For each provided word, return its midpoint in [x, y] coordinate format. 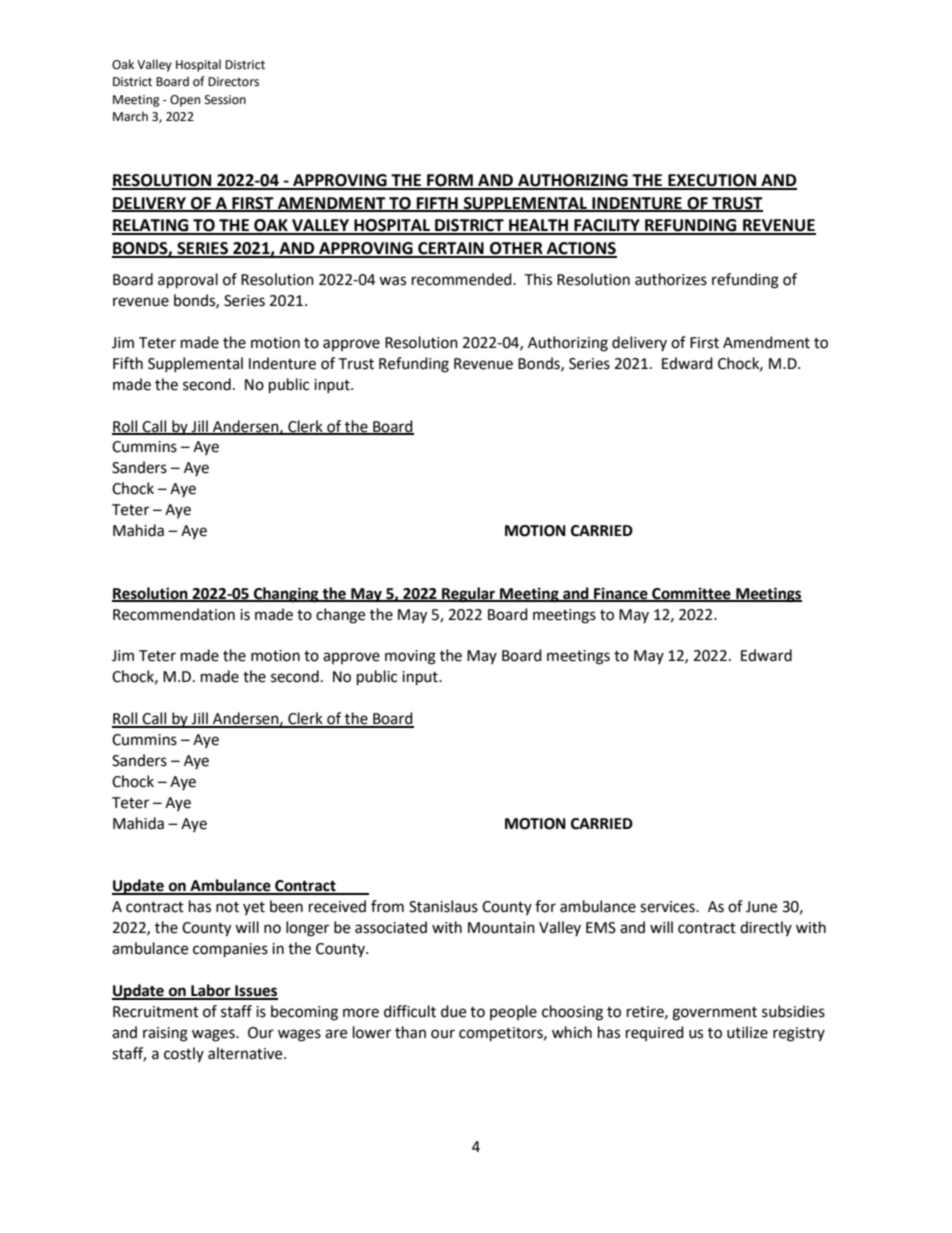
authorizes [671, 279]
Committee [691, 594]
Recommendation [174, 614]
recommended [463, 279]
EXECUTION [712, 181]
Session [225, 100]
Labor [211, 991]
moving [410, 657]
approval [188, 281]
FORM [450, 181]
